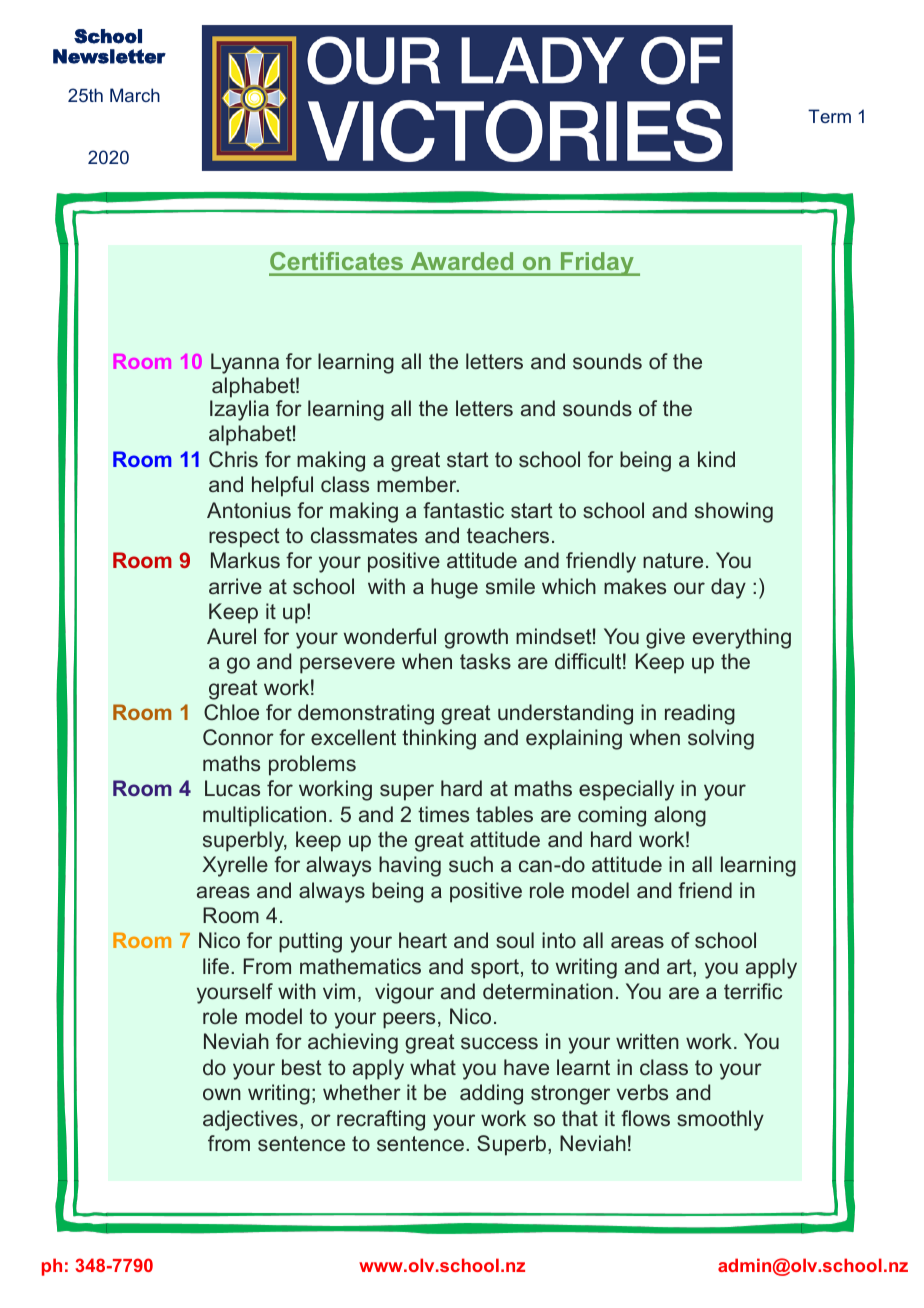 The width and height of the screenshot is (924, 1308). I want to click on kind, so click(716, 459).
